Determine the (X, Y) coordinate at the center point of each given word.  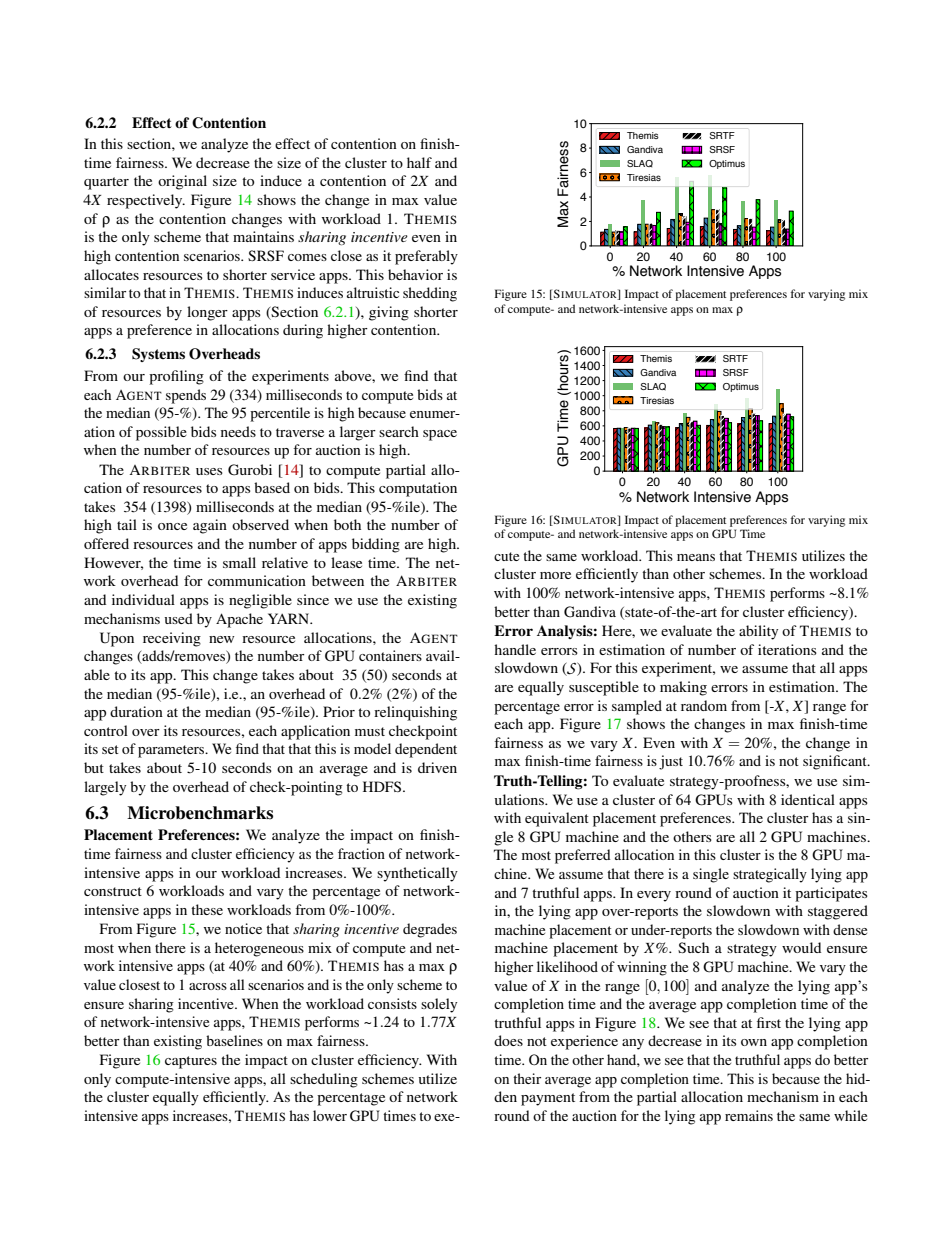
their (527, 1078)
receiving (172, 639)
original (182, 182)
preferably (426, 257)
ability (758, 632)
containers (390, 655)
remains (749, 1115)
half (419, 162)
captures (191, 1062)
